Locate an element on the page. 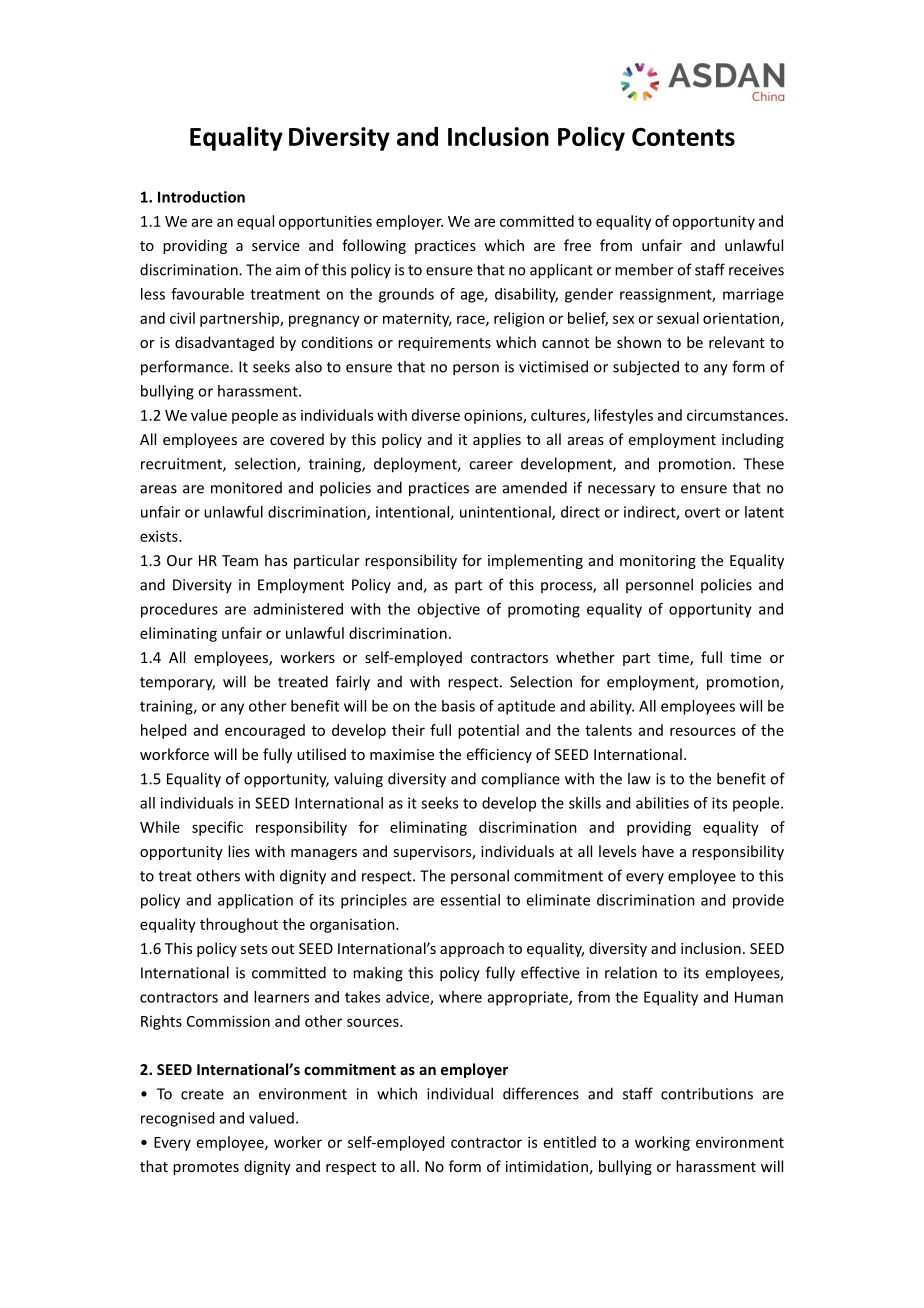 The image size is (924, 1308). monitored is located at coordinates (246, 488).
